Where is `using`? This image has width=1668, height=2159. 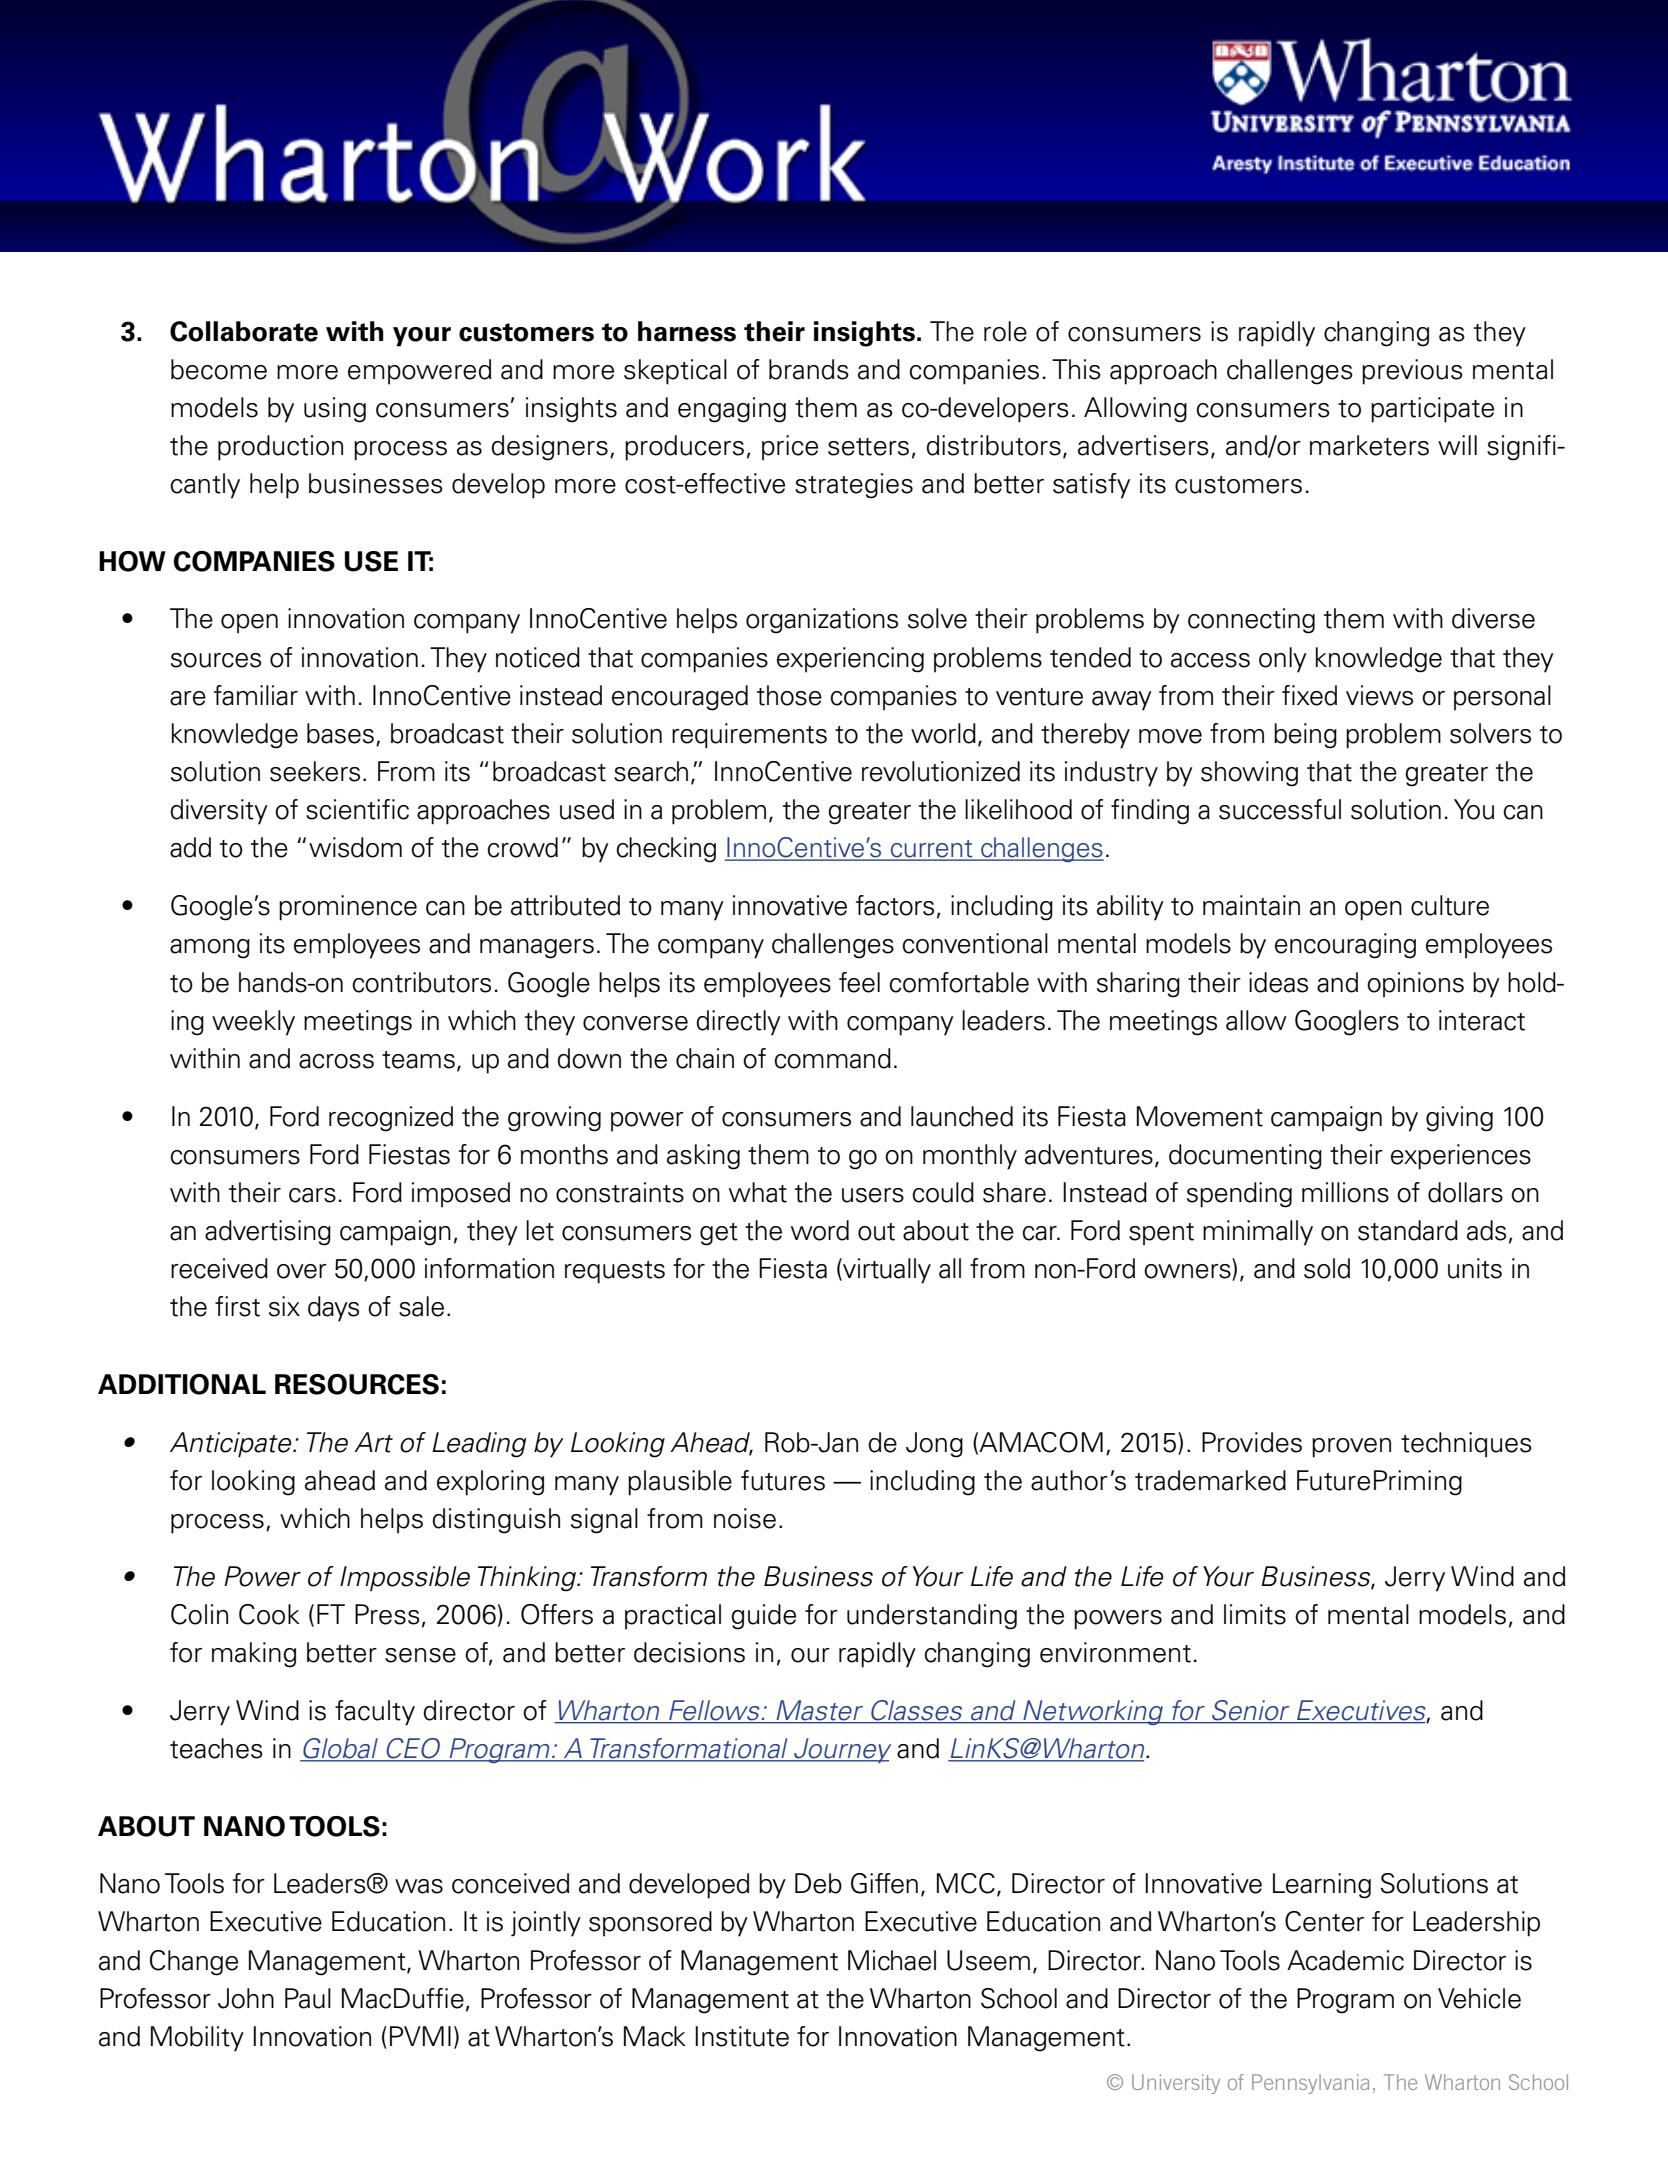 using is located at coordinates (335, 410).
